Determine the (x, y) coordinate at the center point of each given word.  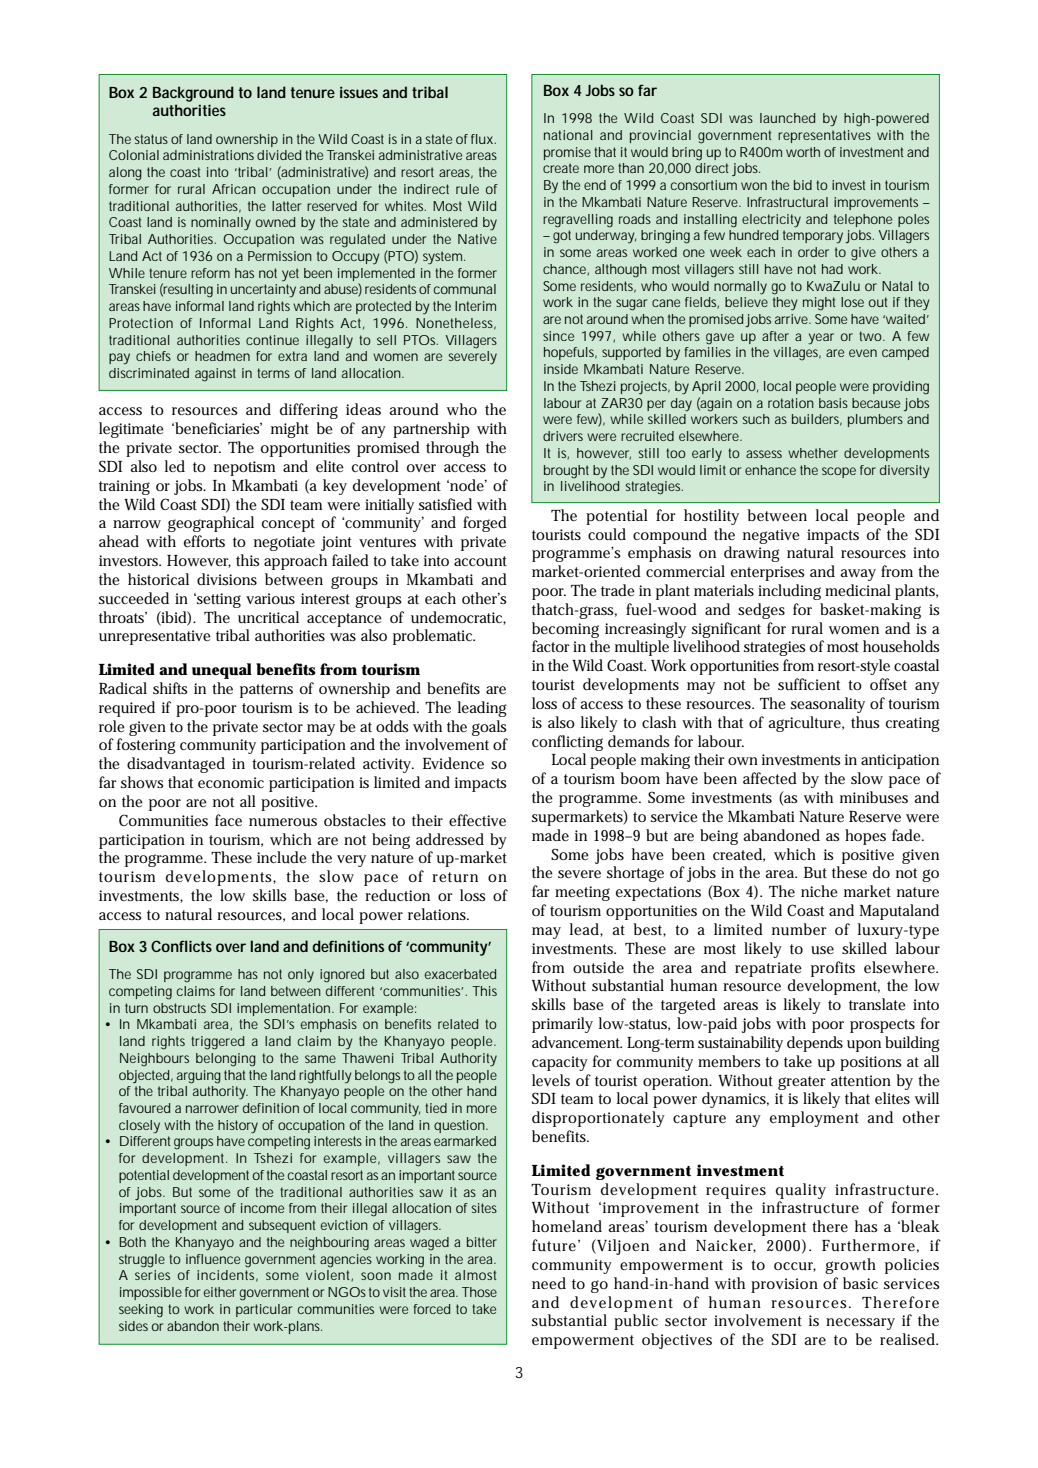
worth (803, 152)
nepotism (244, 468)
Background (193, 94)
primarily (562, 1025)
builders (817, 420)
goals (489, 728)
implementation (285, 1009)
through (452, 449)
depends (815, 1044)
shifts (170, 688)
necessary (860, 1324)
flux (483, 139)
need (549, 1283)
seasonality (828, 705)
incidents (227, 1276)
